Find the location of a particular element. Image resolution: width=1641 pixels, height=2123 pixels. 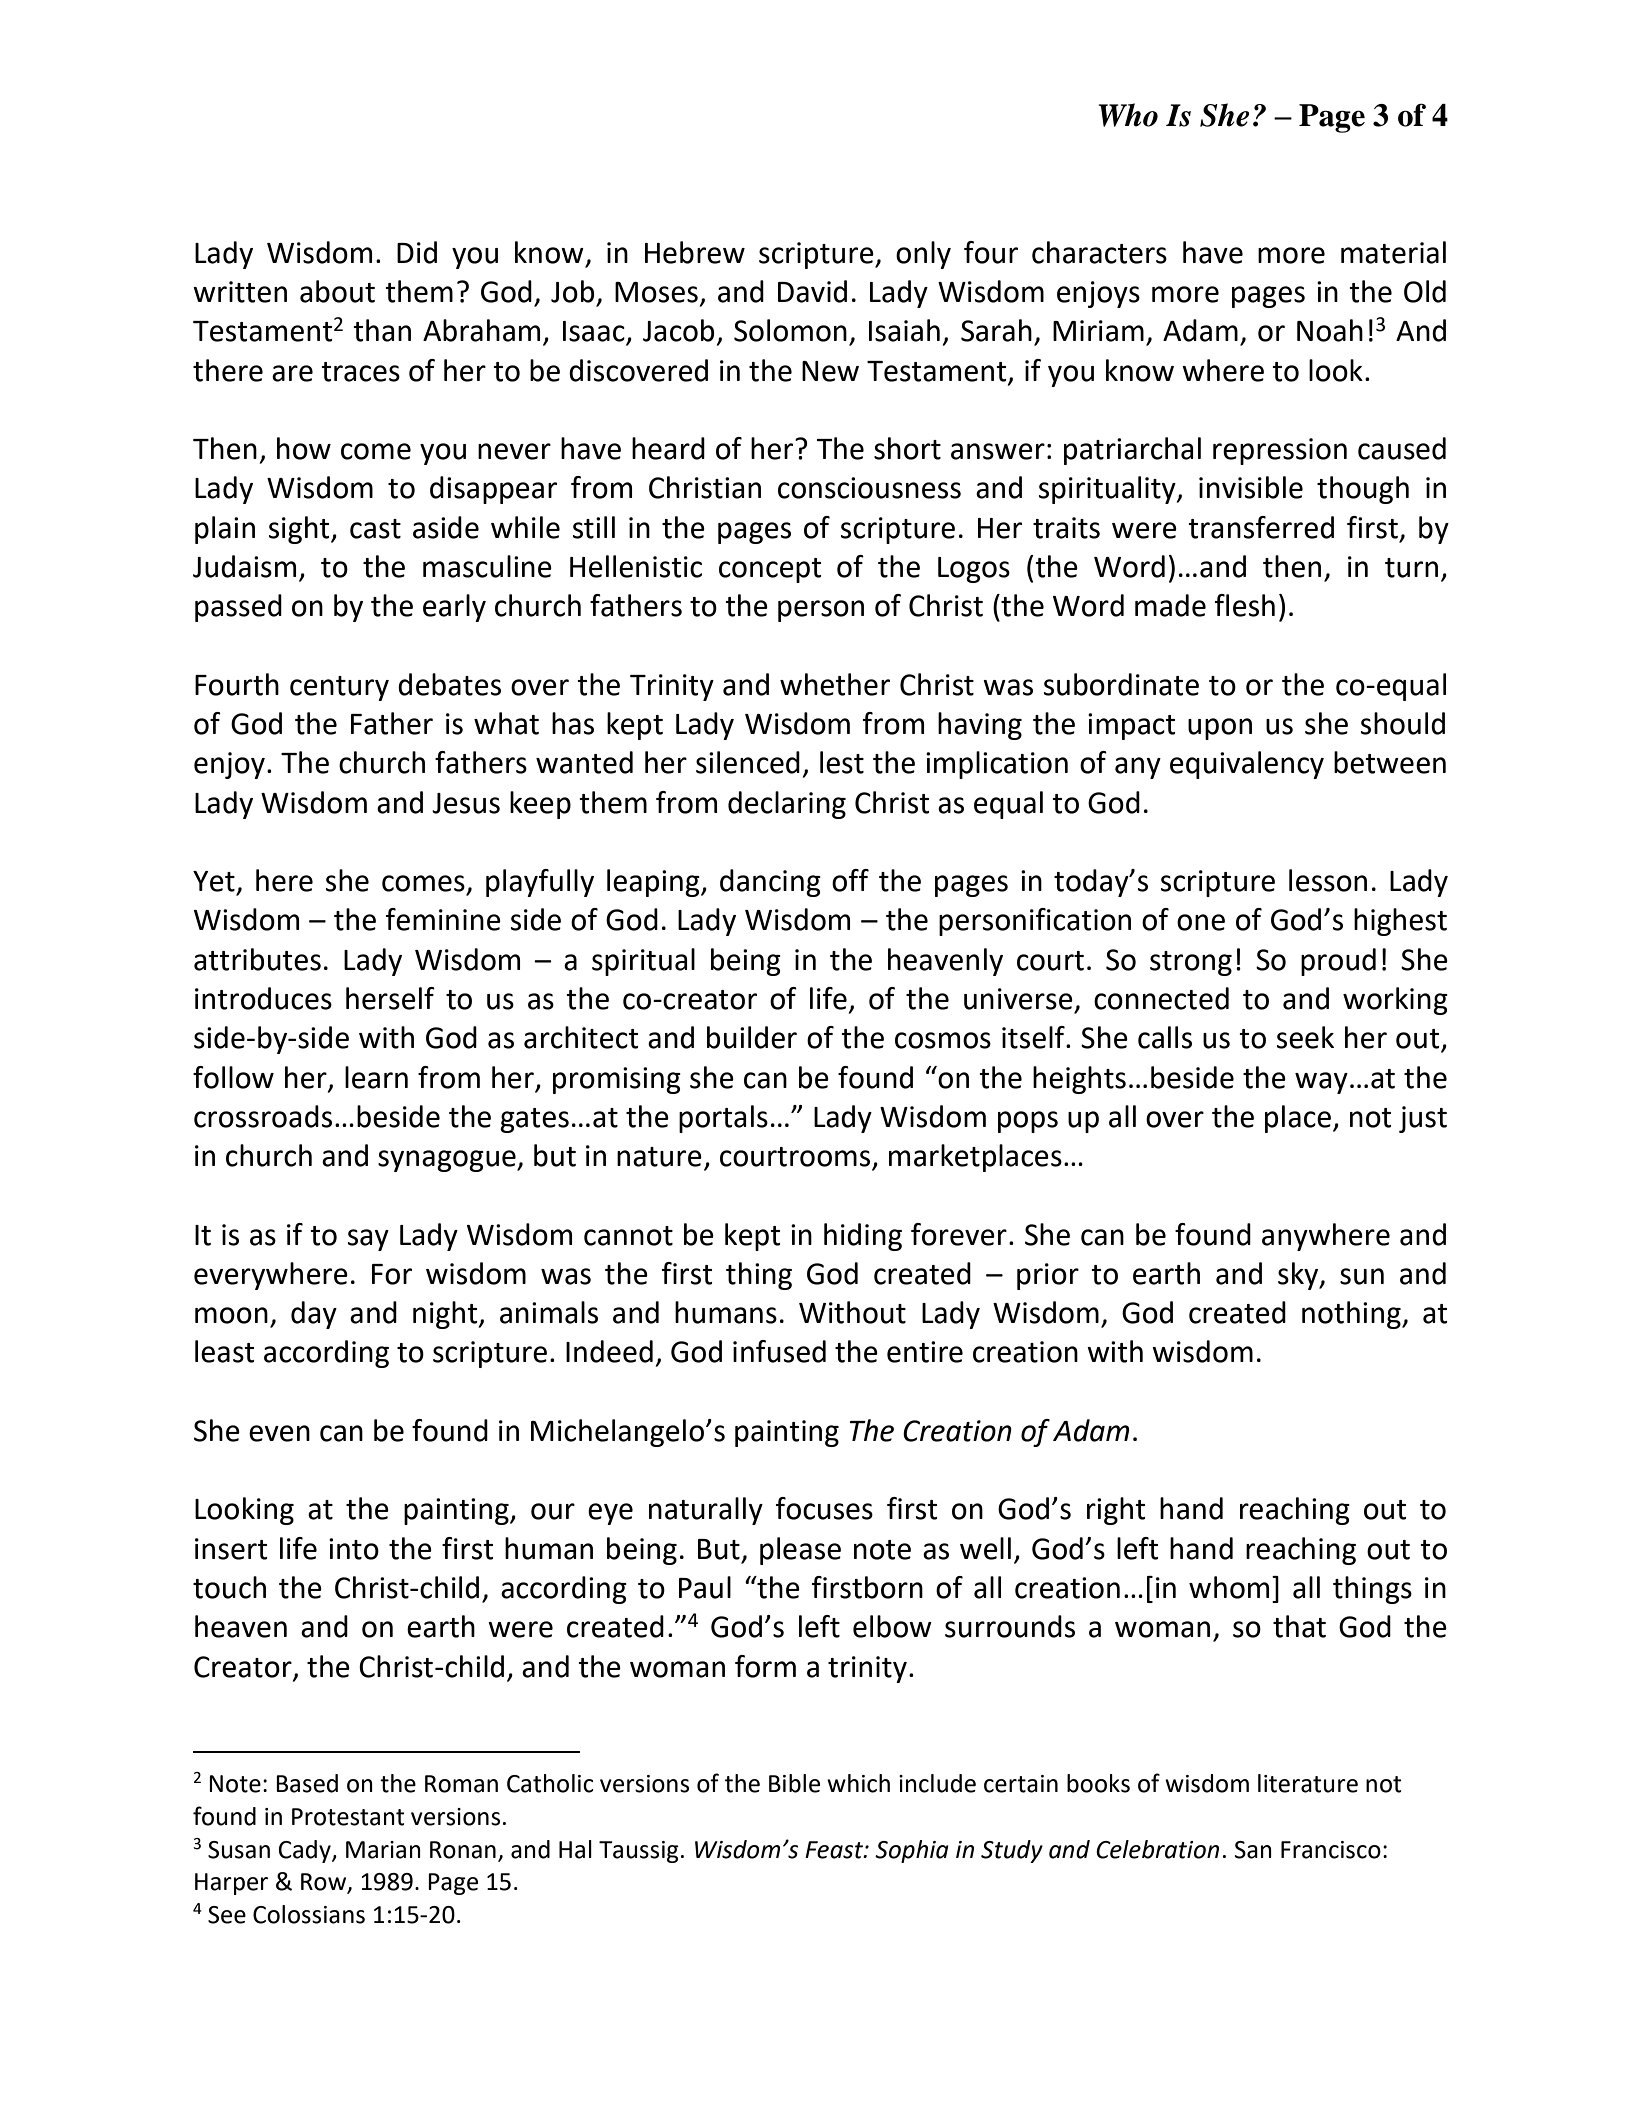

builder is located at coordinates (752, 1037).
